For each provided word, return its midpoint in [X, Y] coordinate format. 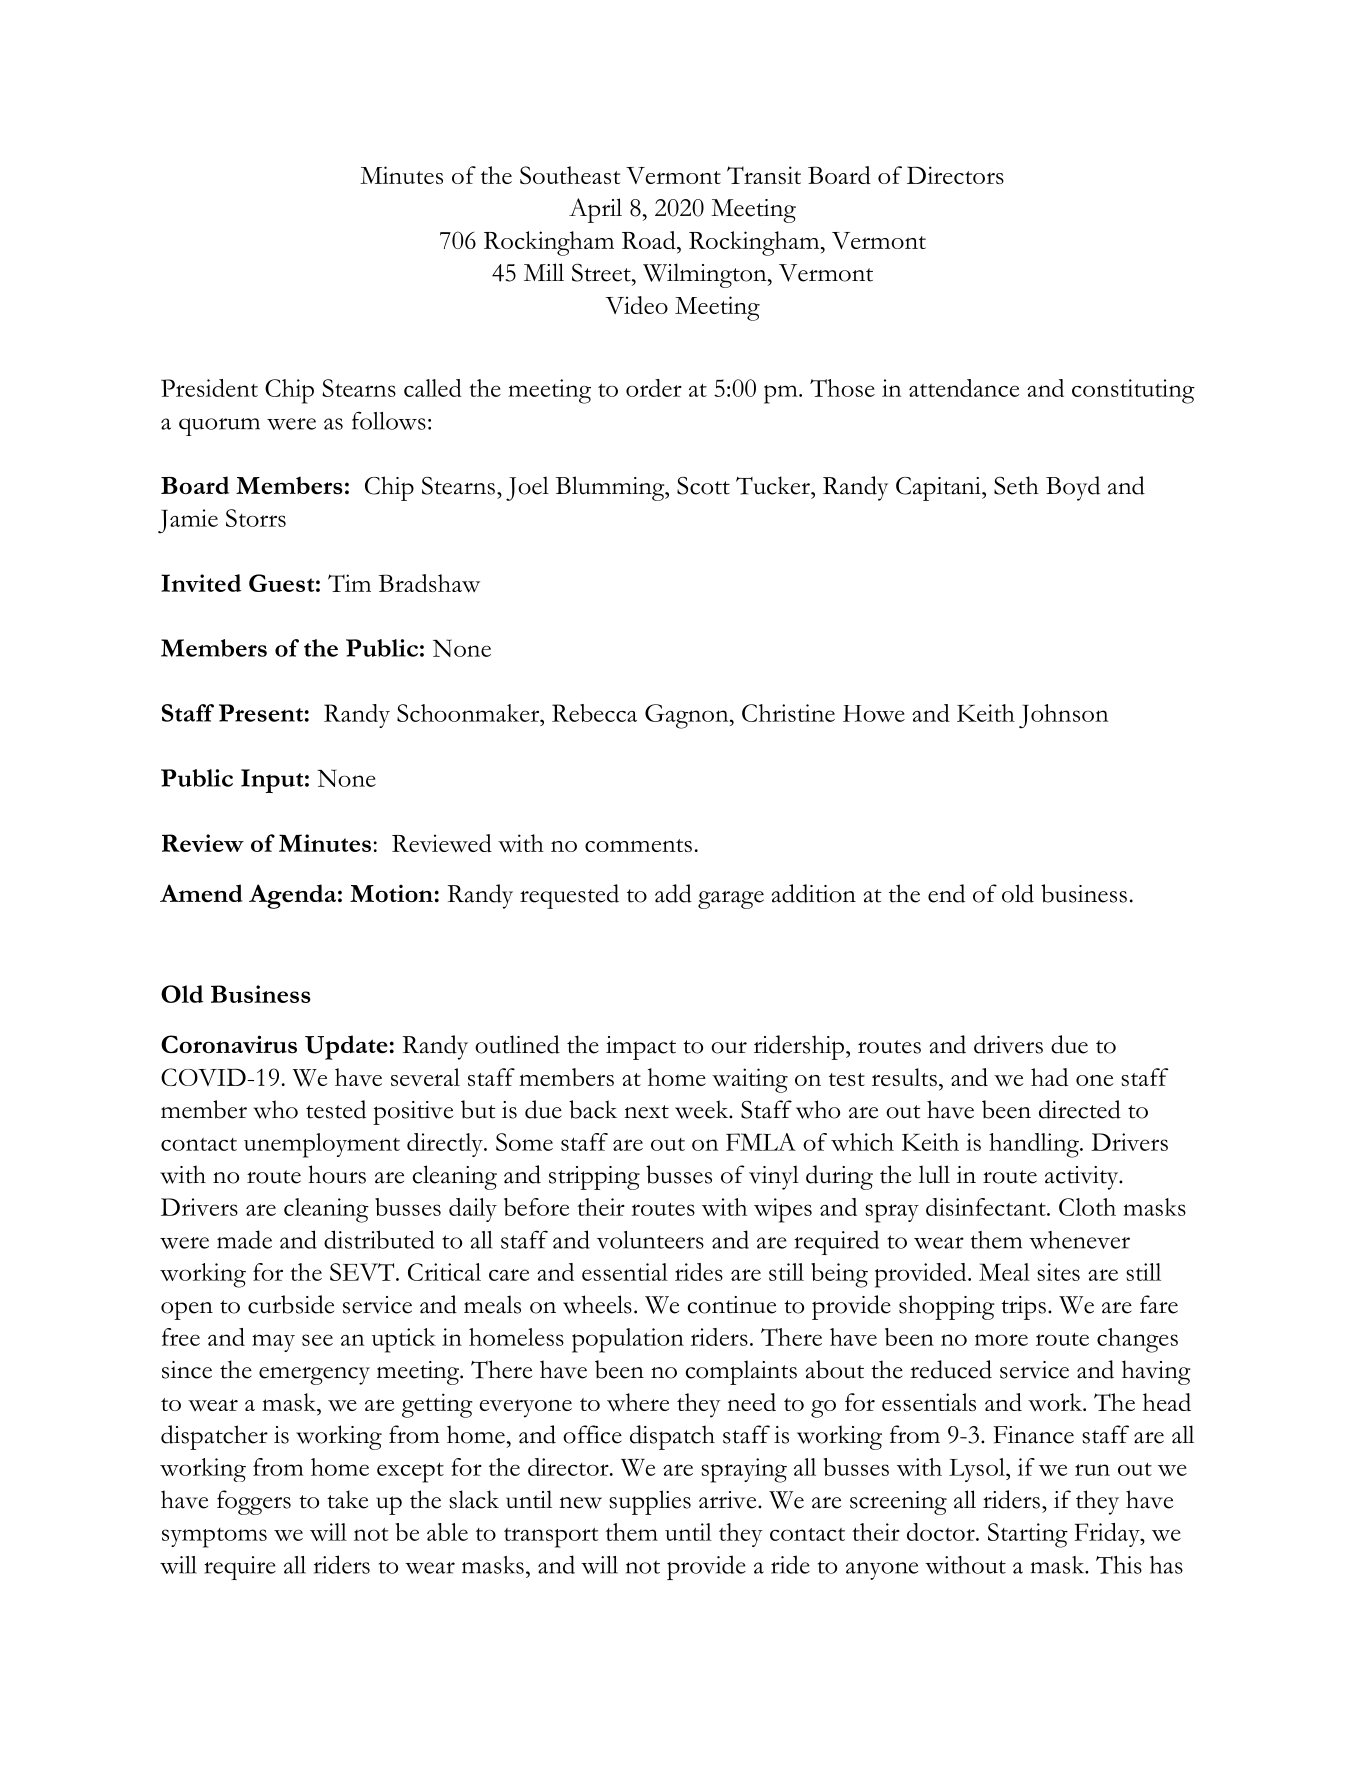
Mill [544, 272]
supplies [650, 1502]
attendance [964, 388]
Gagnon [688, 716]
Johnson [1063, 716]
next [646, 1112]
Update [346, 1047]
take [347, 1499]
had [1049, 1077]
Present [261, 713]
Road [650, 240]
